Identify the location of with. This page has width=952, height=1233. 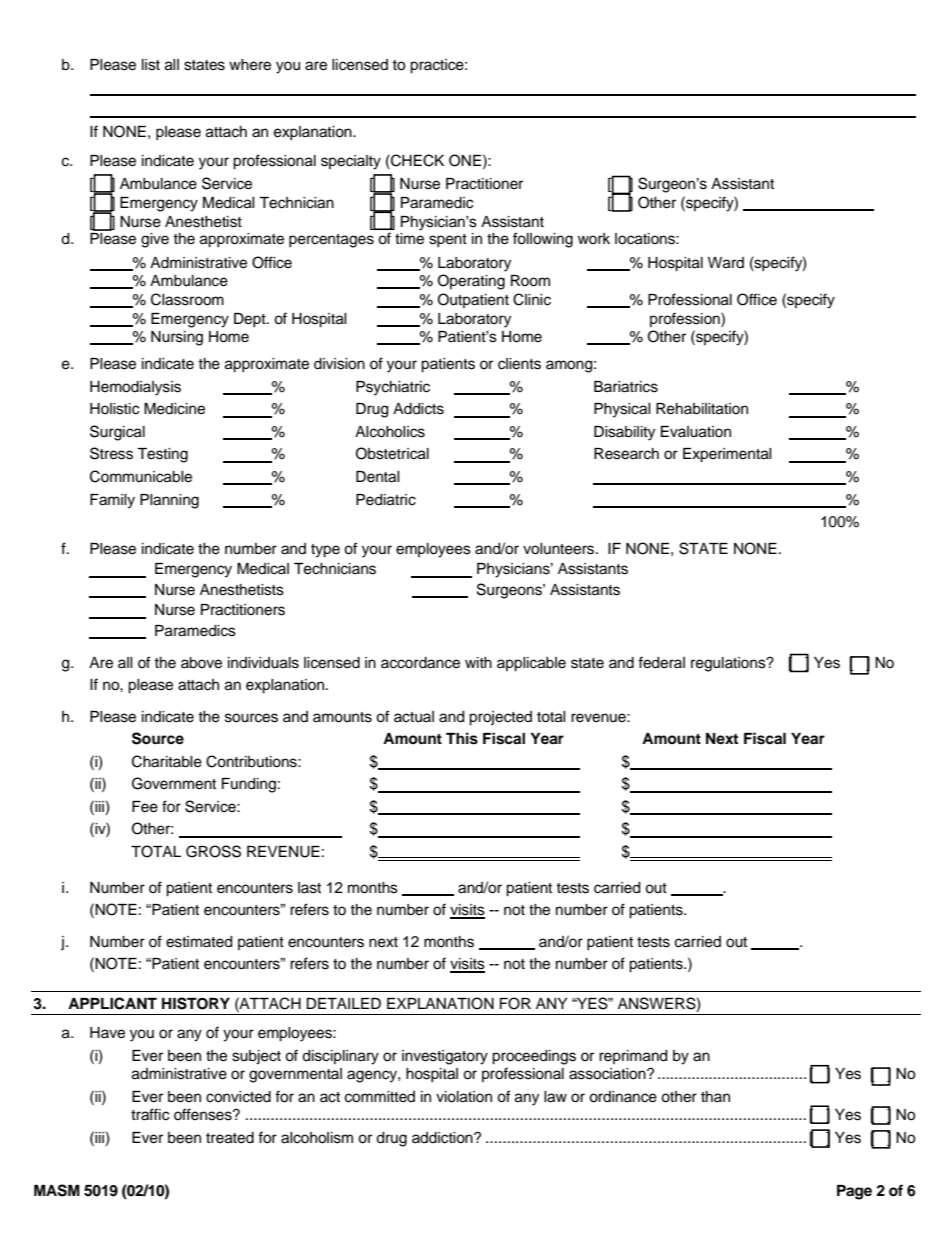
(478, 662).
